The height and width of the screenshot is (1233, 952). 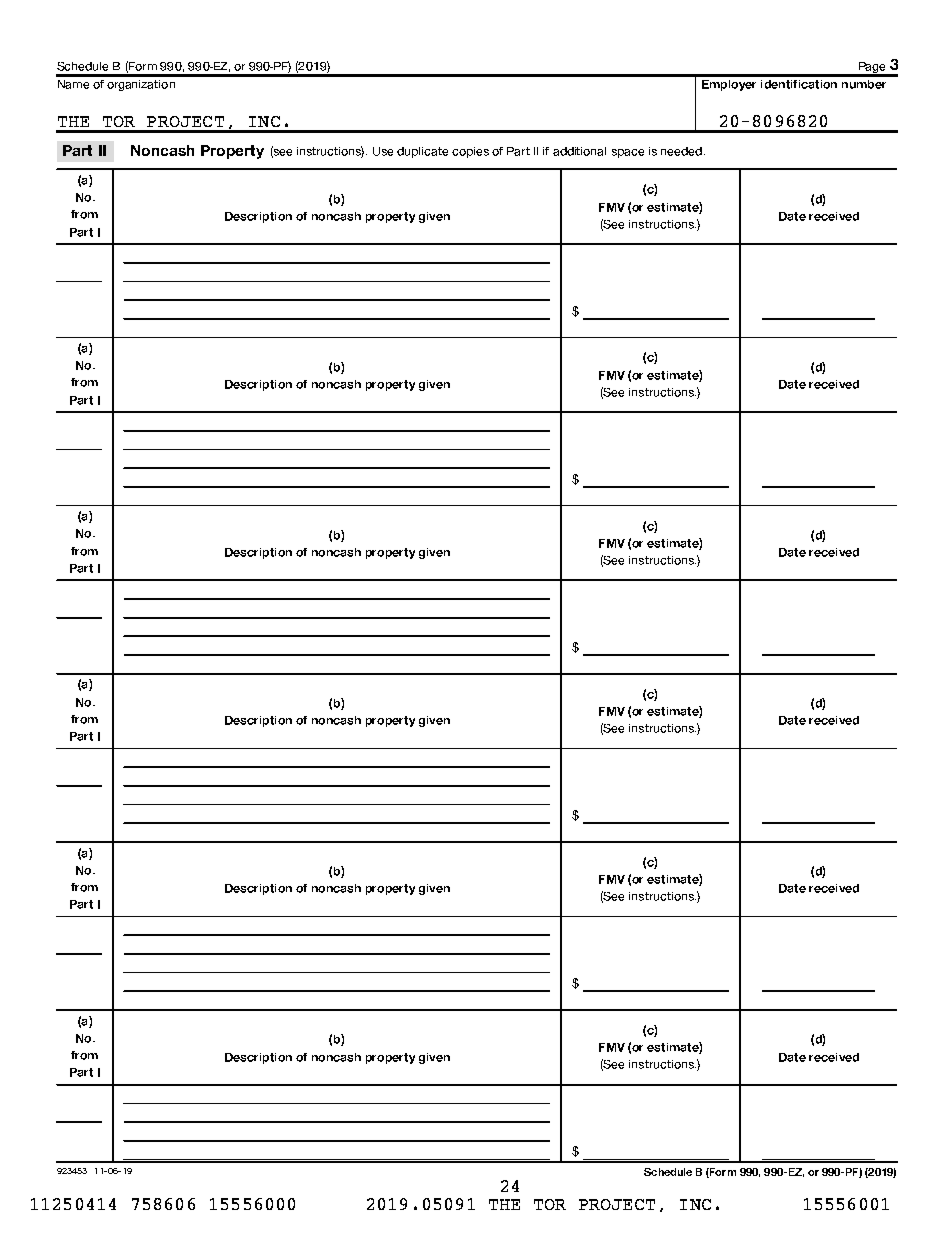 I want to click on copies, so click(x=470, y=152).
